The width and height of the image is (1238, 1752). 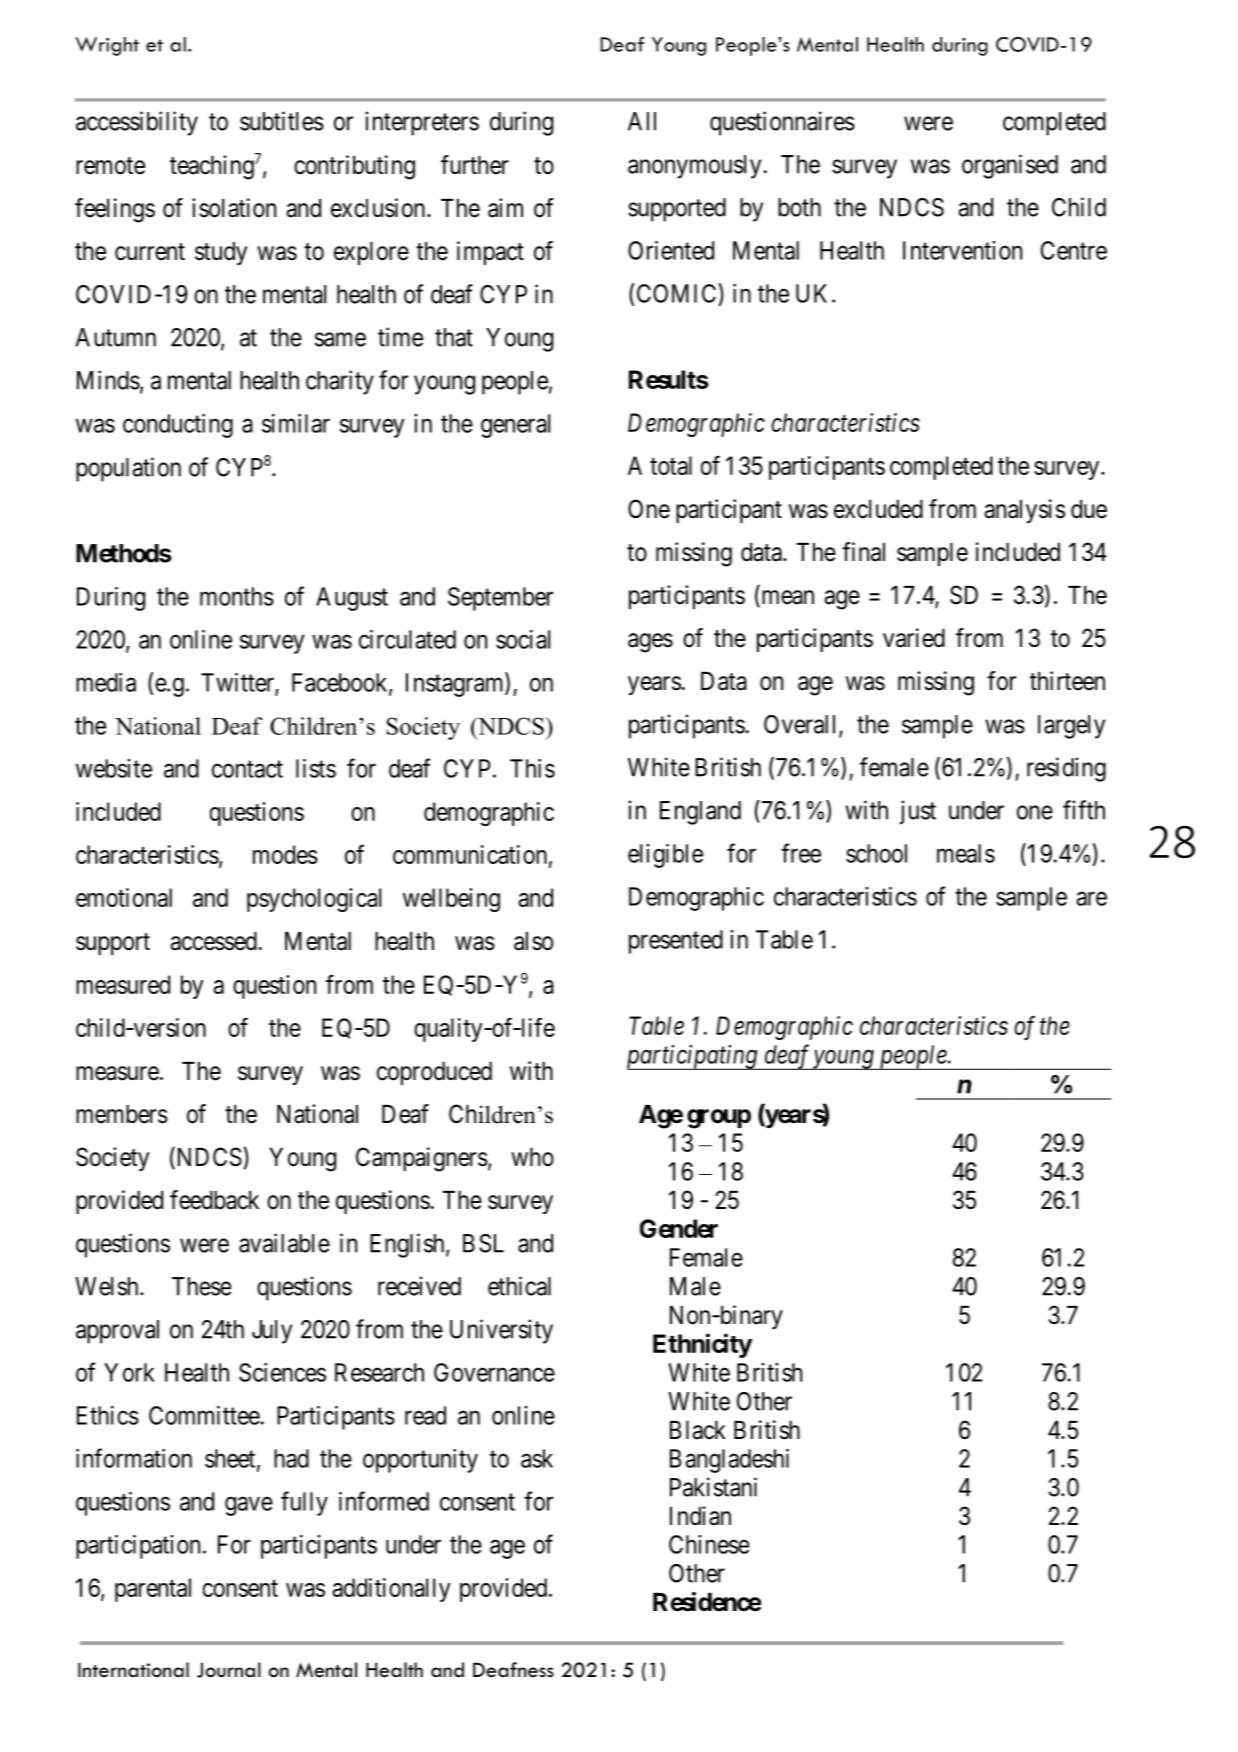 What do you see at coordinates (1010, 166) in the image?
I see `organised` at bounding box center [1010, 166].
